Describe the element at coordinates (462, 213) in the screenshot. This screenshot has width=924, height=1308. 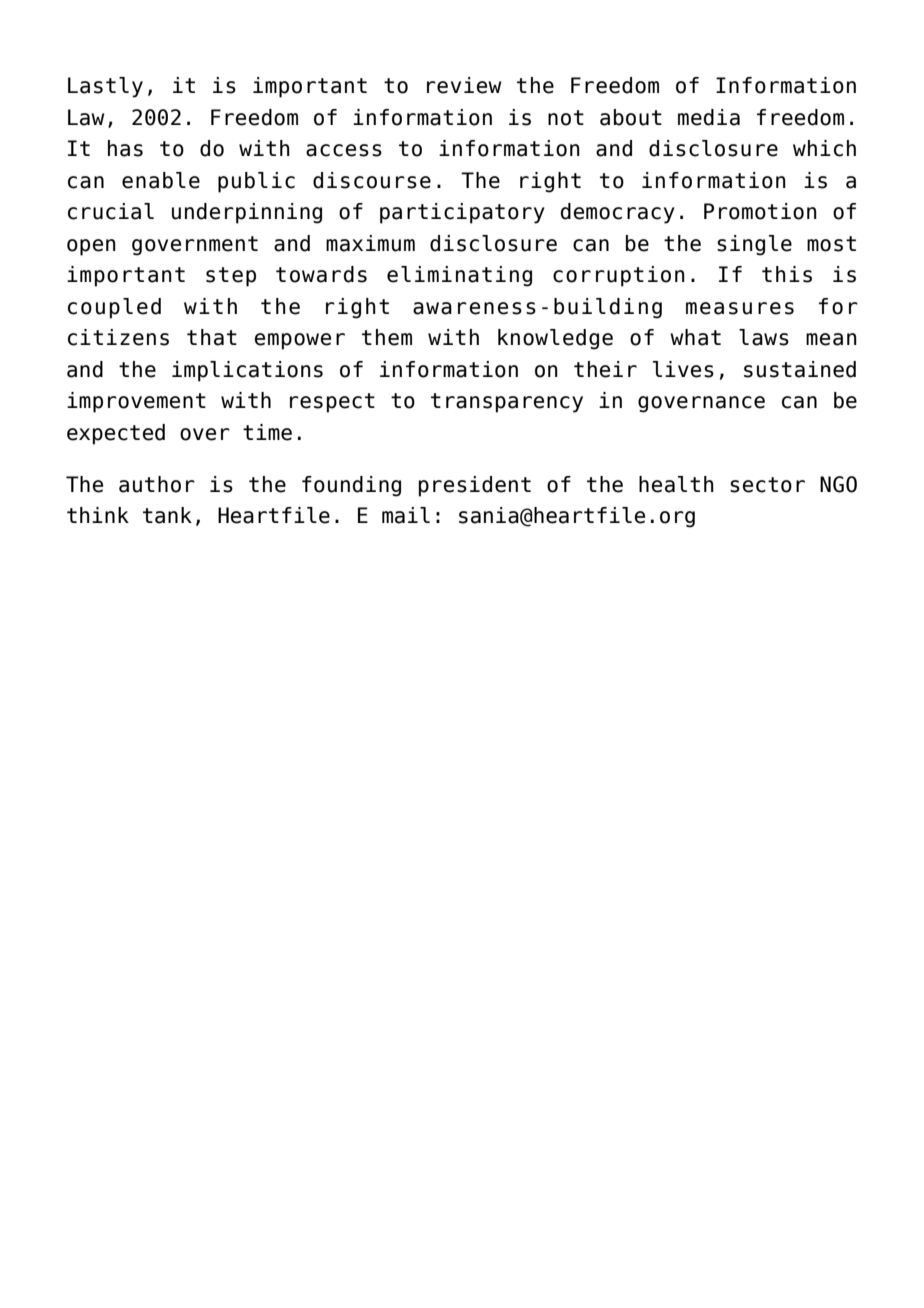
I see `participatory` at that location.
